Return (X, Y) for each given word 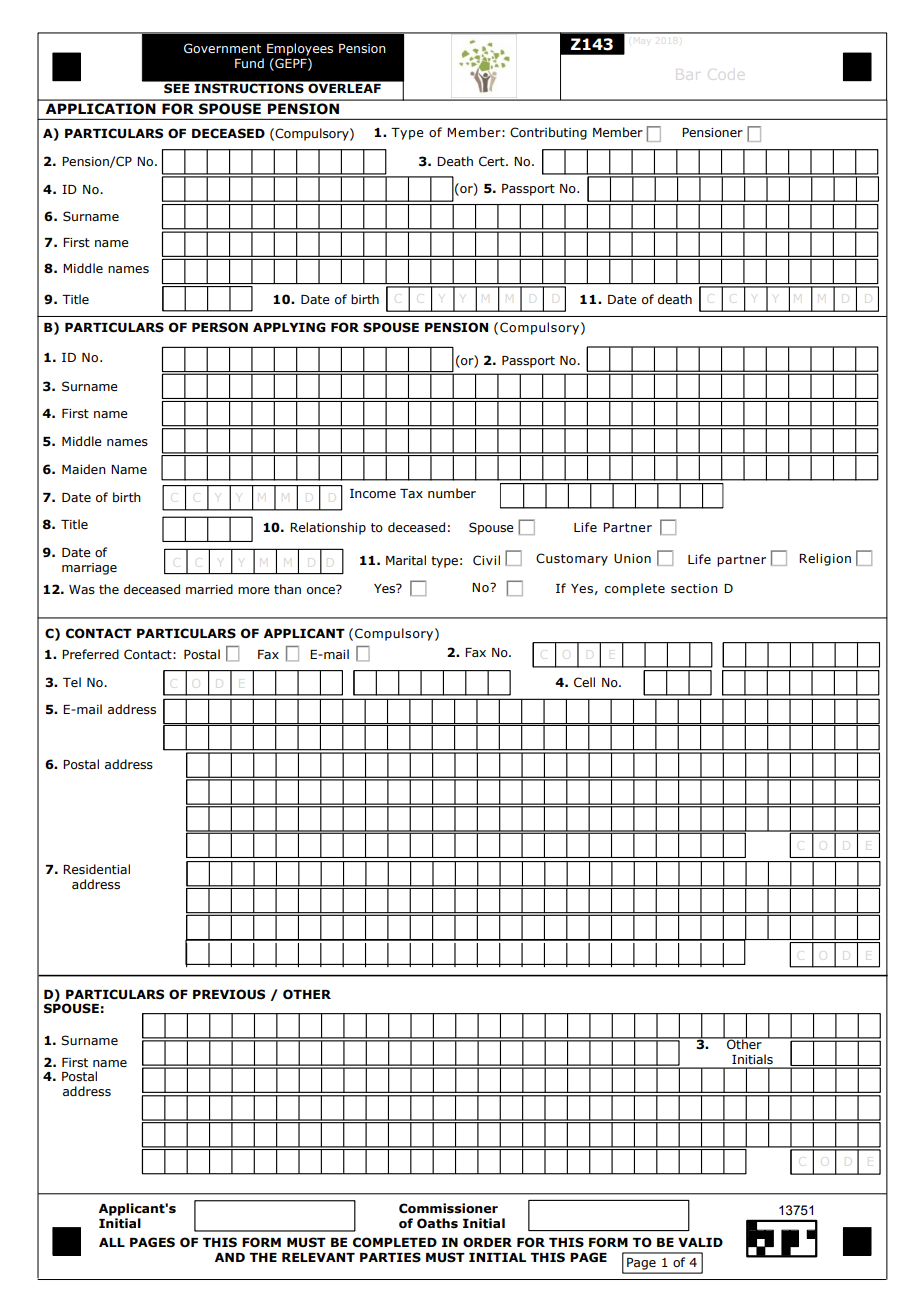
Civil (486, 560)
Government (222, 48)
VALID (700, 1242)
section (694, 588)
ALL (112, 1242)
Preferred (90, 654)
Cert (493, 161)
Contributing (548, 133)
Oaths (437, 1223)
